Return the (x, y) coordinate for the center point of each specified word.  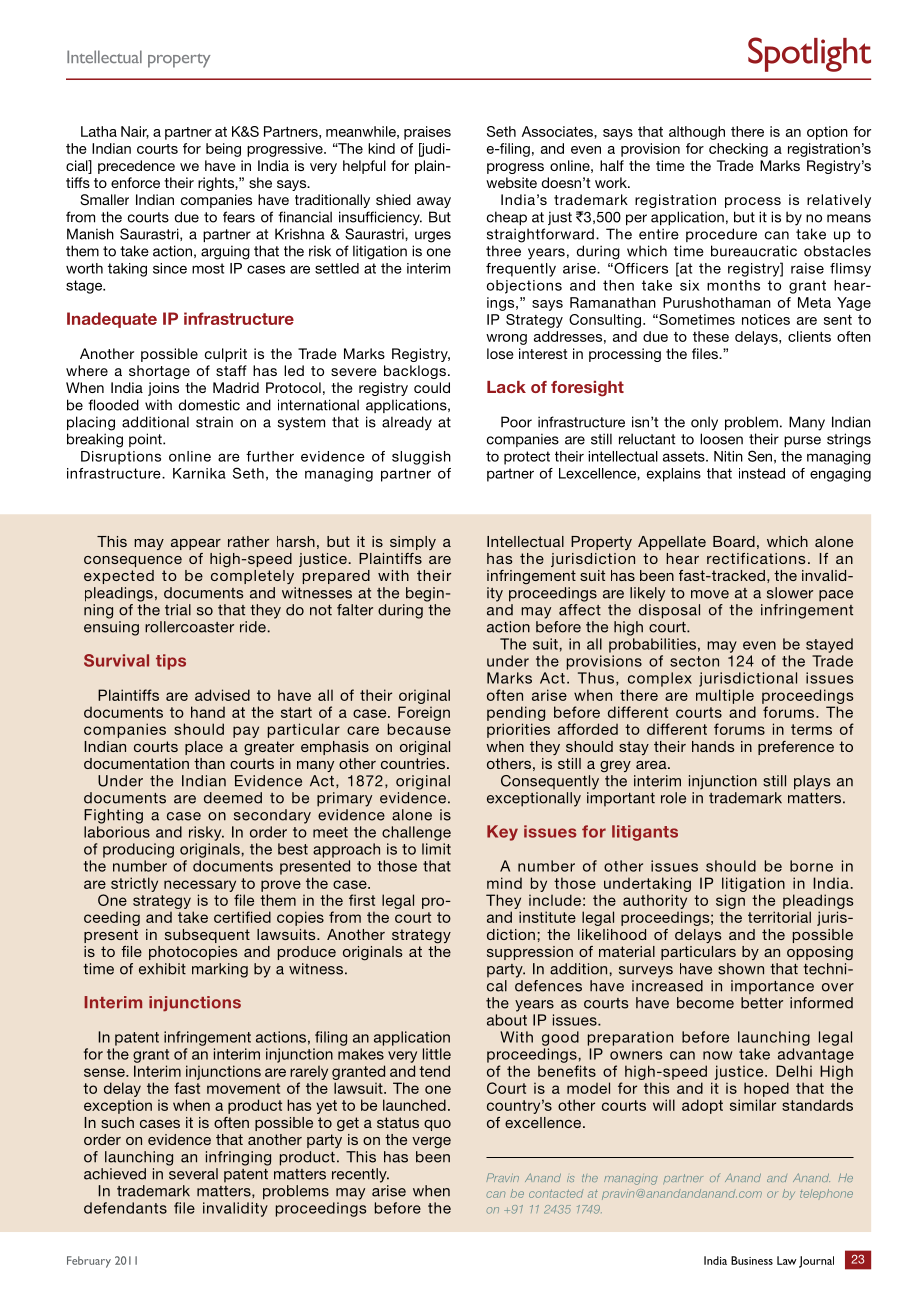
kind (381, 148)
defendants (125, 1208)
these (711, 336)
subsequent (207, 936)
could (432, 387)
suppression (530, 953)
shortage (159, 372)
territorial (779, 917)
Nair (135, 132)
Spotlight (809, 54)
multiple (725, 696)
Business (752, 1260)
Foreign (424, 713)
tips (171, 662)
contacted (556, 1194)
